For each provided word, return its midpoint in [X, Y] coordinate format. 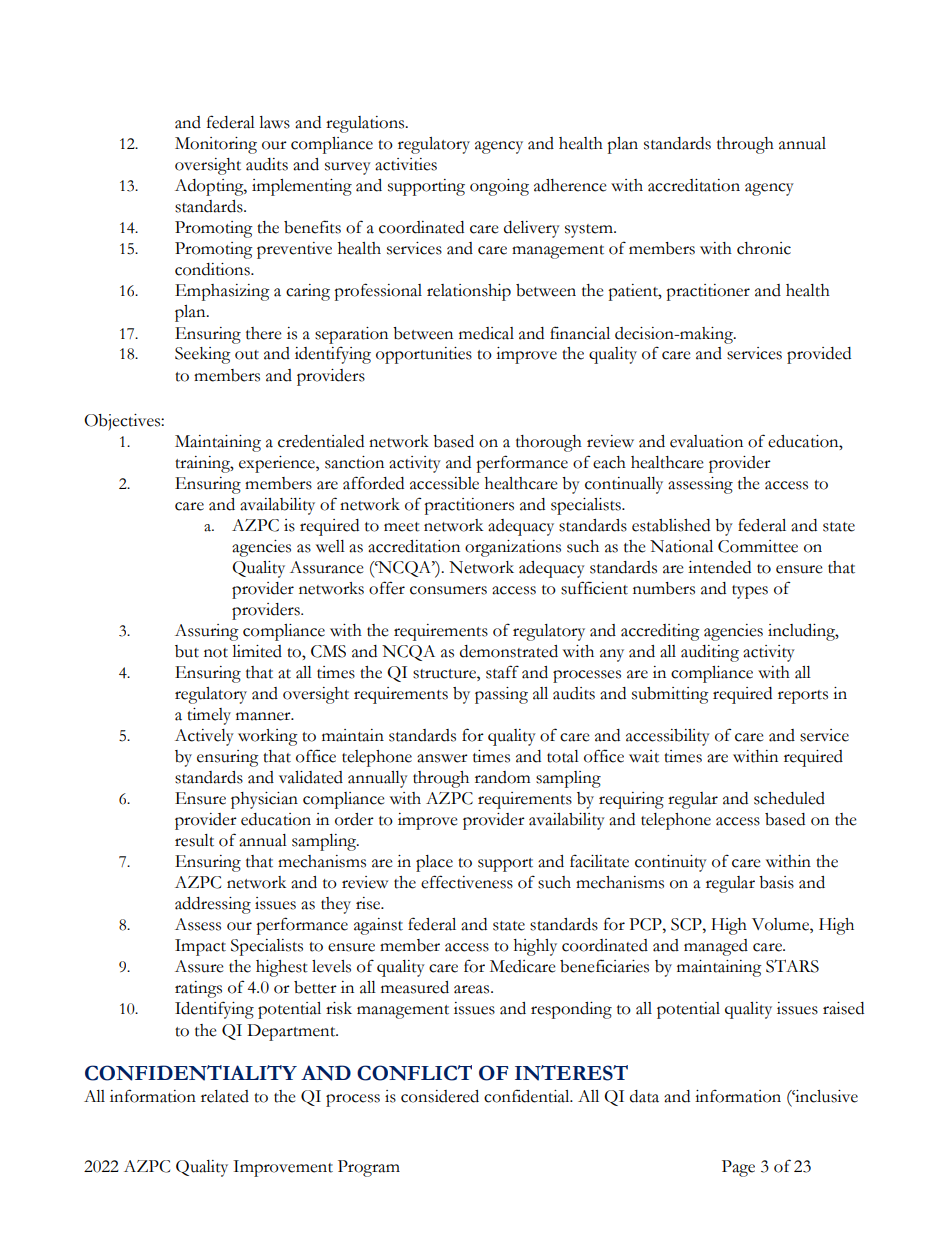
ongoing [499, 187]
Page [738, 1168]
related [225, 1096]
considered [440, 1096]
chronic [764, 248]
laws [274, 122]
